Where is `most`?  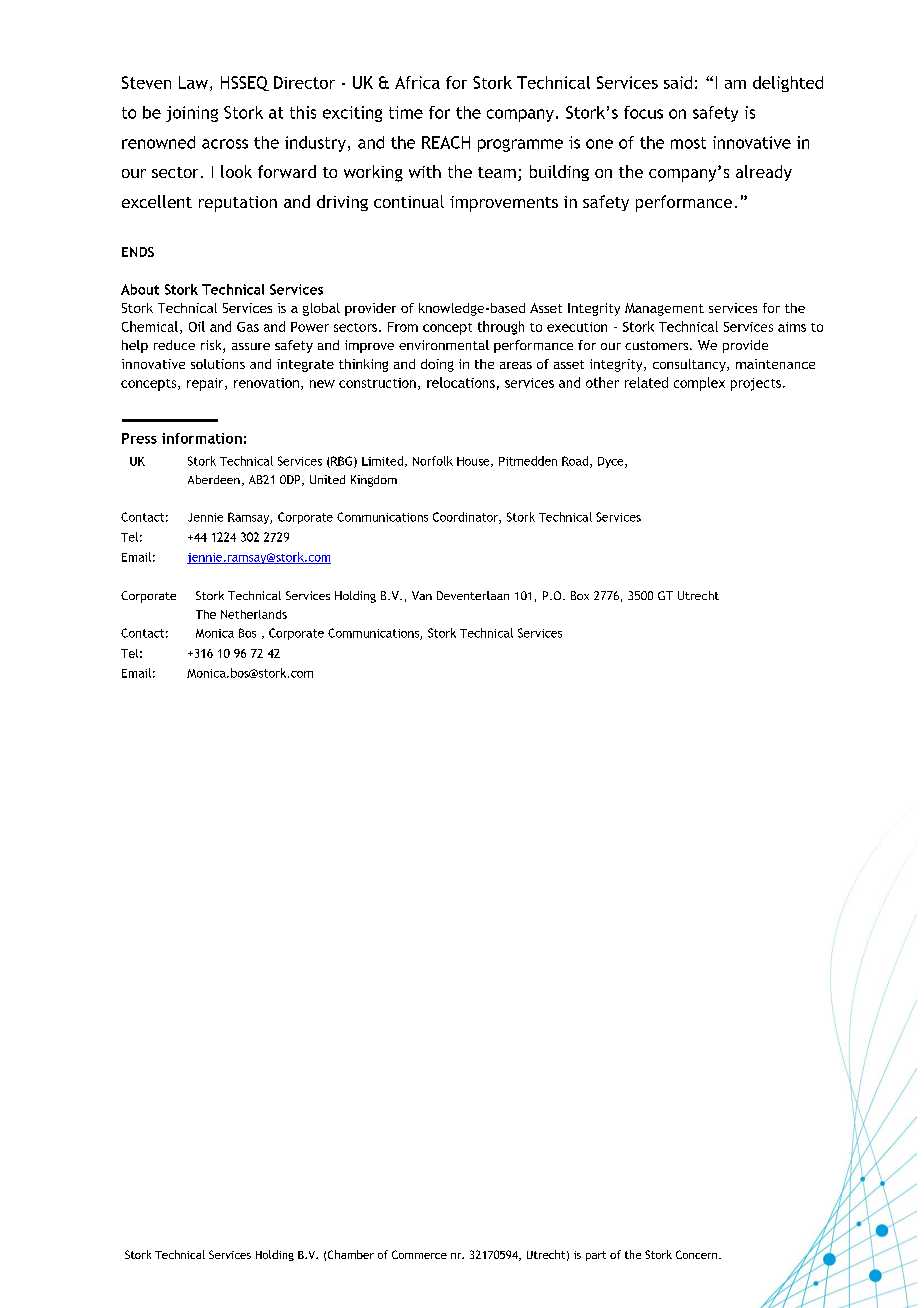
most is located at coordinates (688, 143).
